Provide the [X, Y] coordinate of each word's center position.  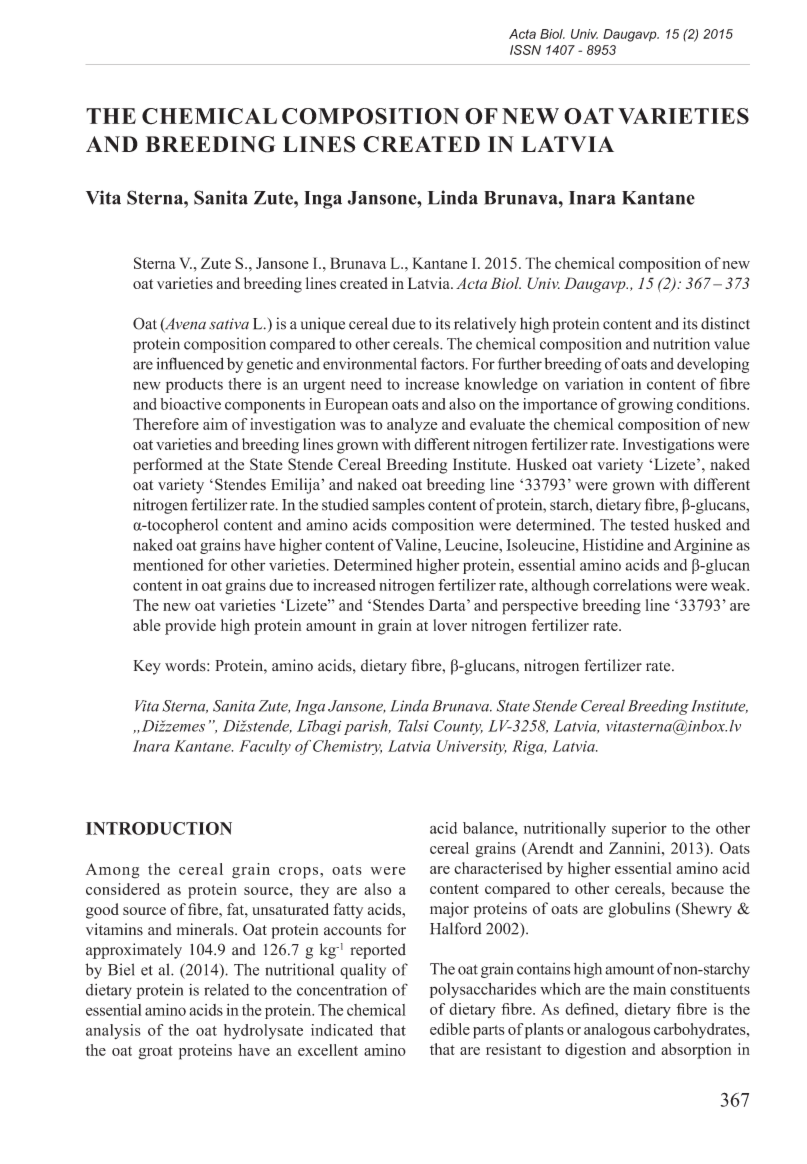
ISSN [525, 50]
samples [398, 506]
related [226, 990]
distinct [725, 323]
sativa [229, 324]
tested [650, 524]
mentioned [168, 565]
